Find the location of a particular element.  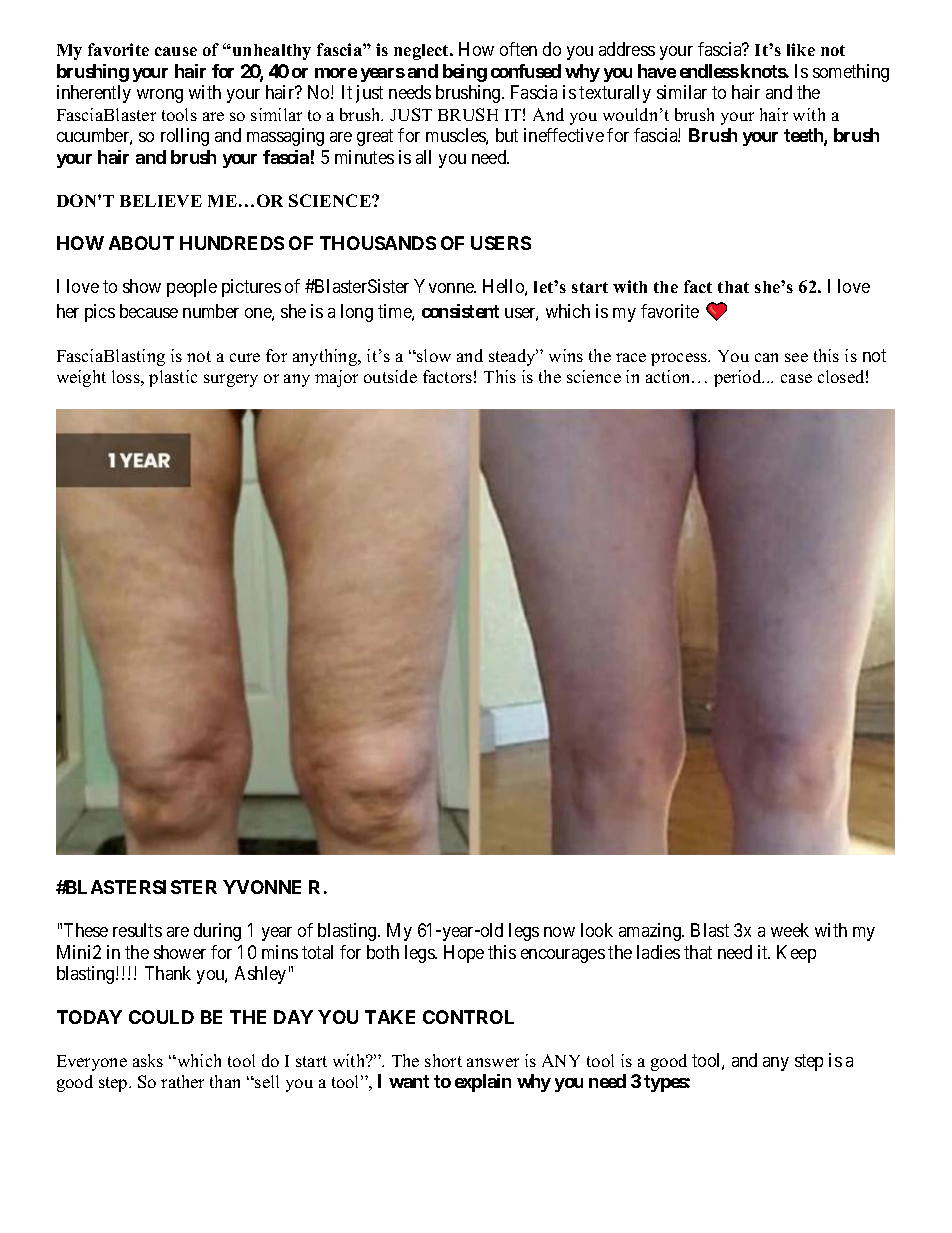

results is located at coordinates (137, 930).
